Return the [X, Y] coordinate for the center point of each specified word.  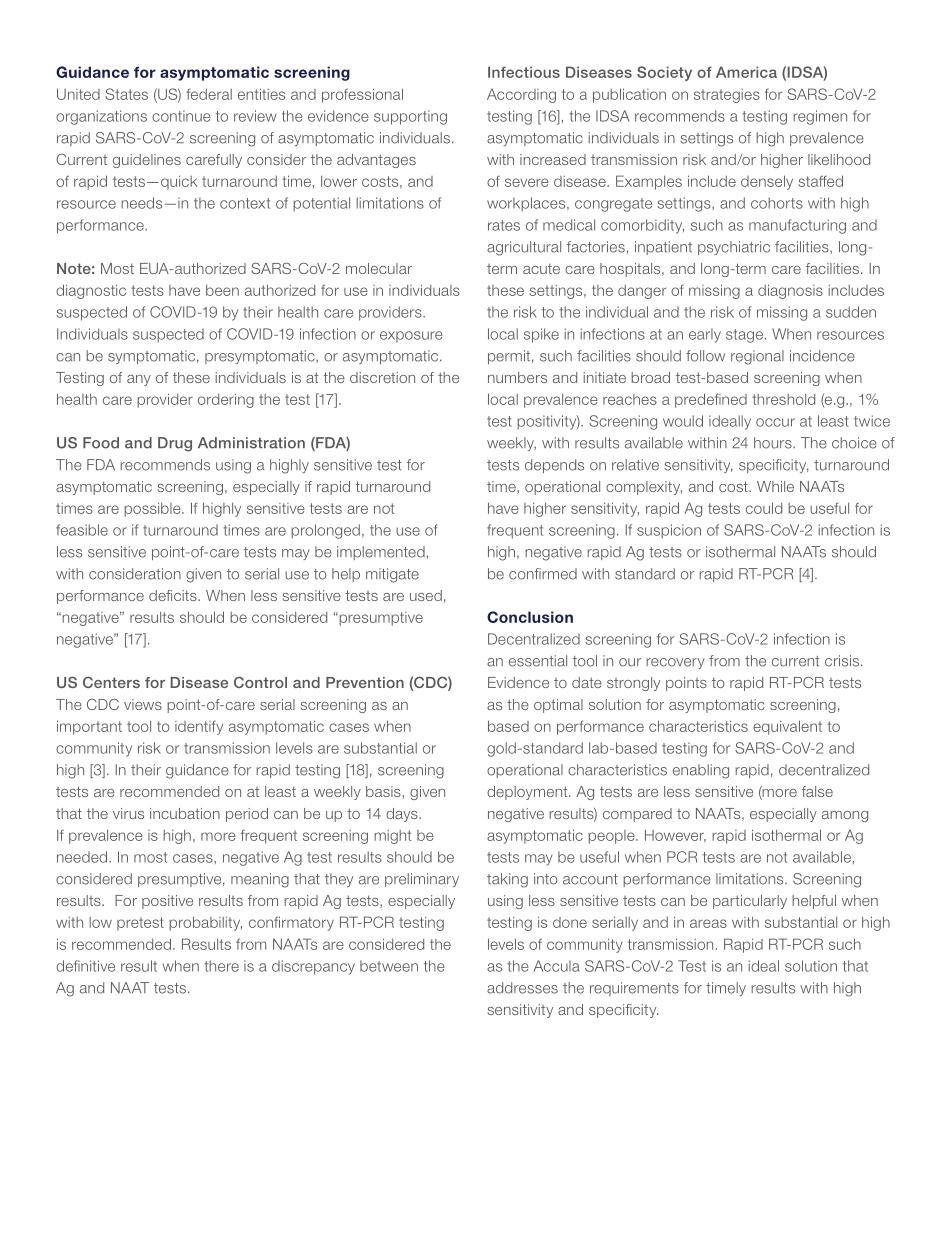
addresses [522, 988]
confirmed [543, 574]
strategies [727, 96]
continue [181, 116]
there [221, 966]
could [764, 508]
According [521, 96]
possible [153, 510]
